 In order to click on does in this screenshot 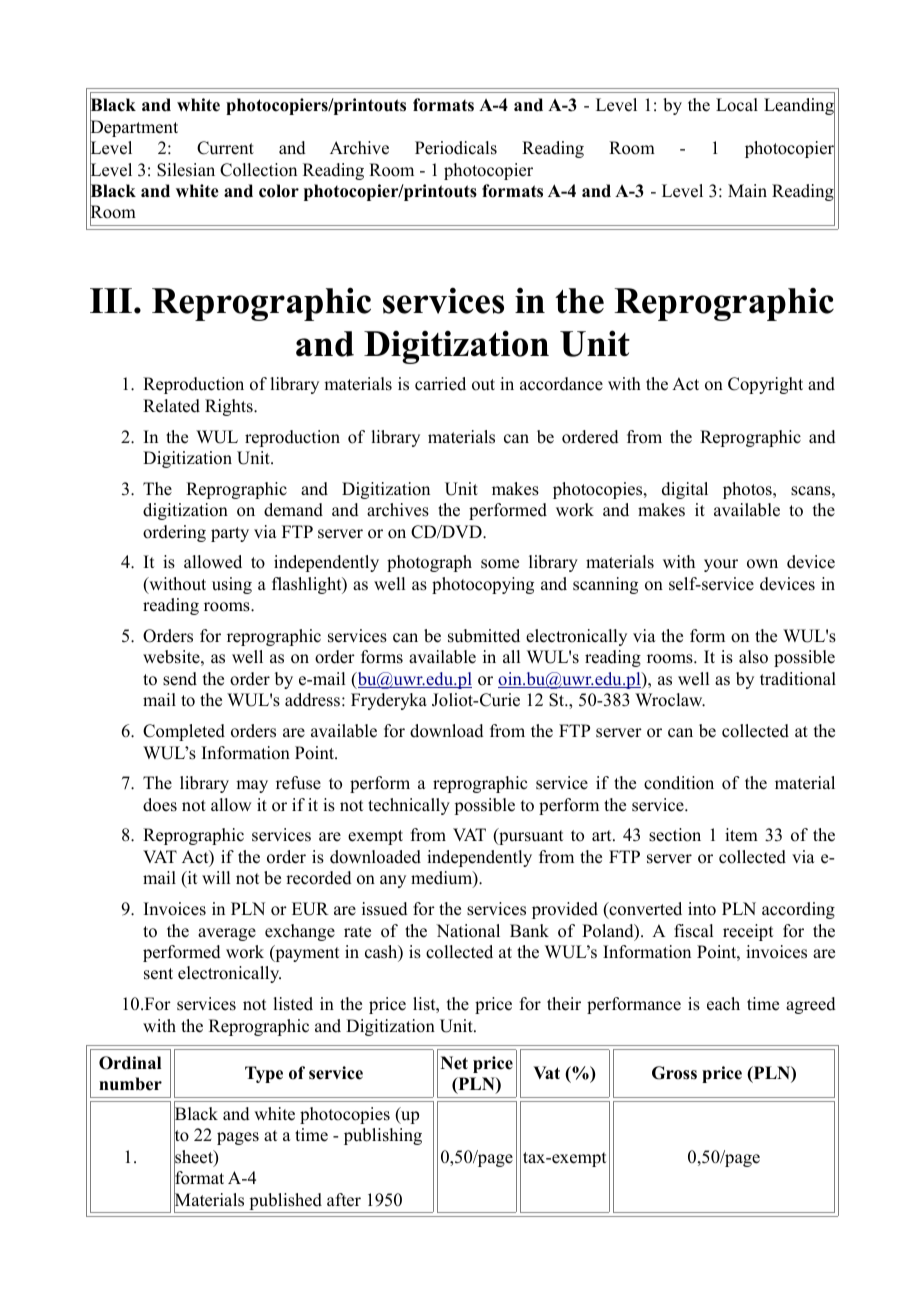, I will do `click(160, 805)`.
